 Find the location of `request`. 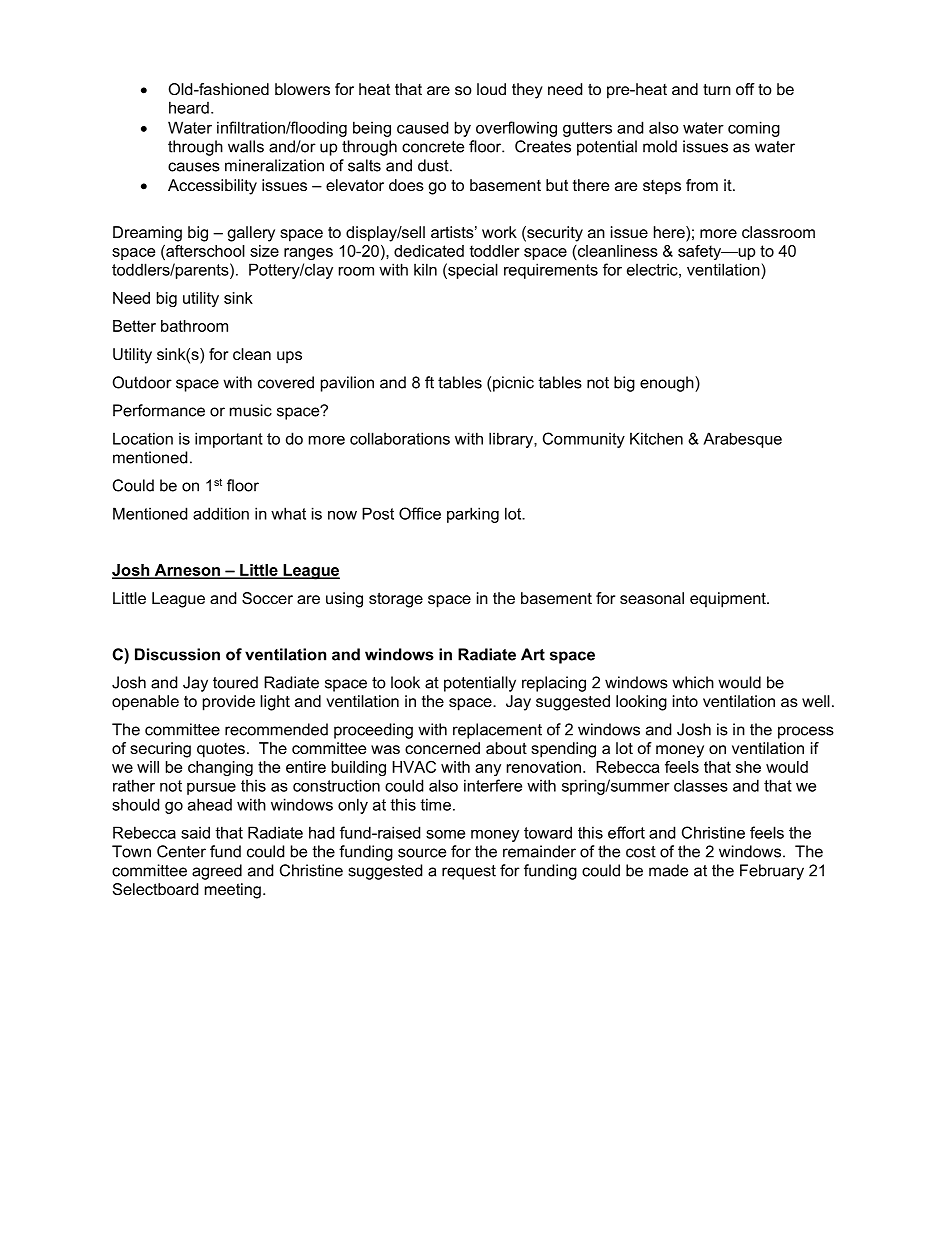

request is located at coordinates (469, 872).
